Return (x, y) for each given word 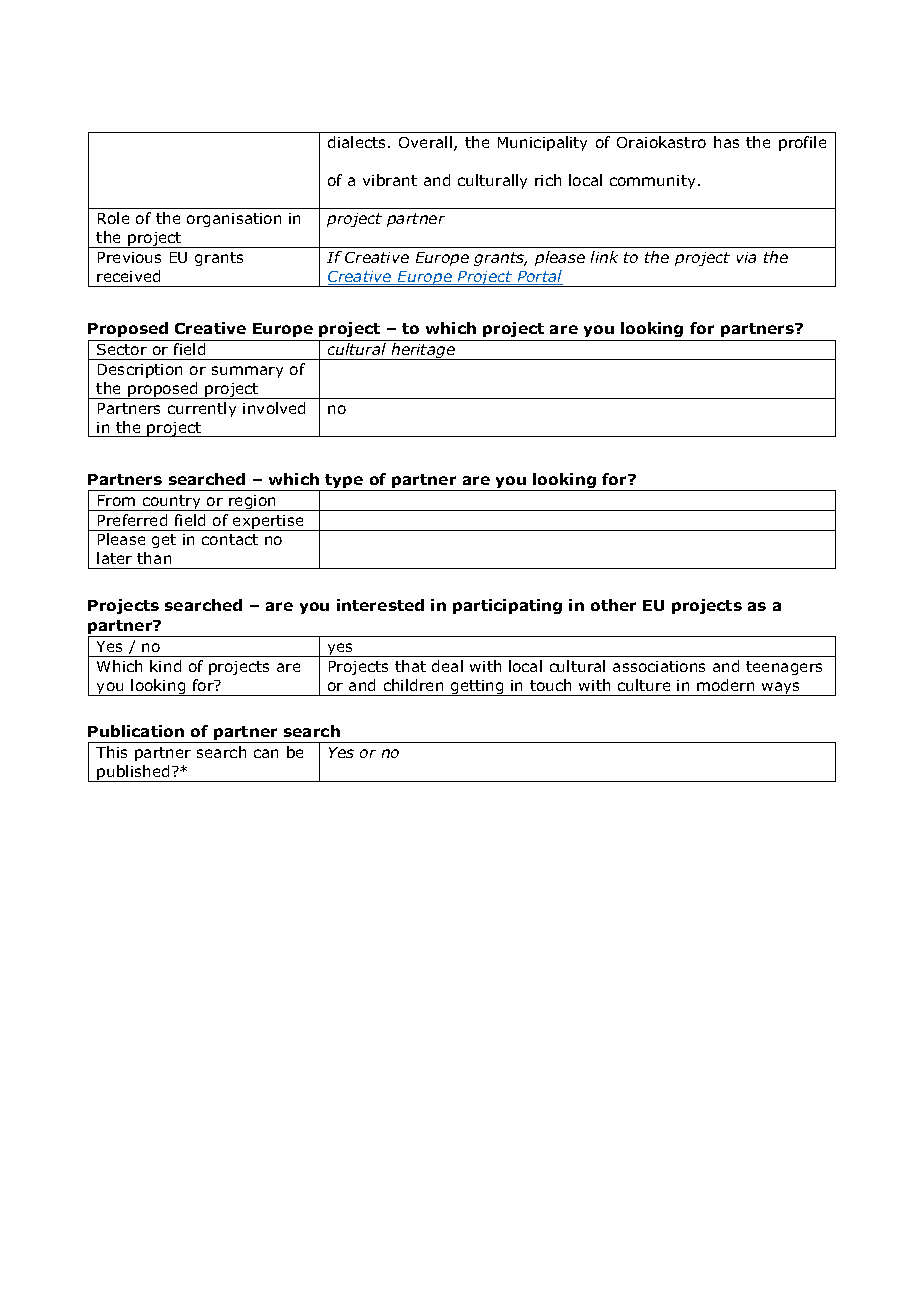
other (613, 605)
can (266, 753)
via (746, 257)
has (726, 142)
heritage (423, 351)
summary (247, 372)
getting (477, 688)
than (154, 558)
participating (507, 606)
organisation (234, 220)
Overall (427, 143)
